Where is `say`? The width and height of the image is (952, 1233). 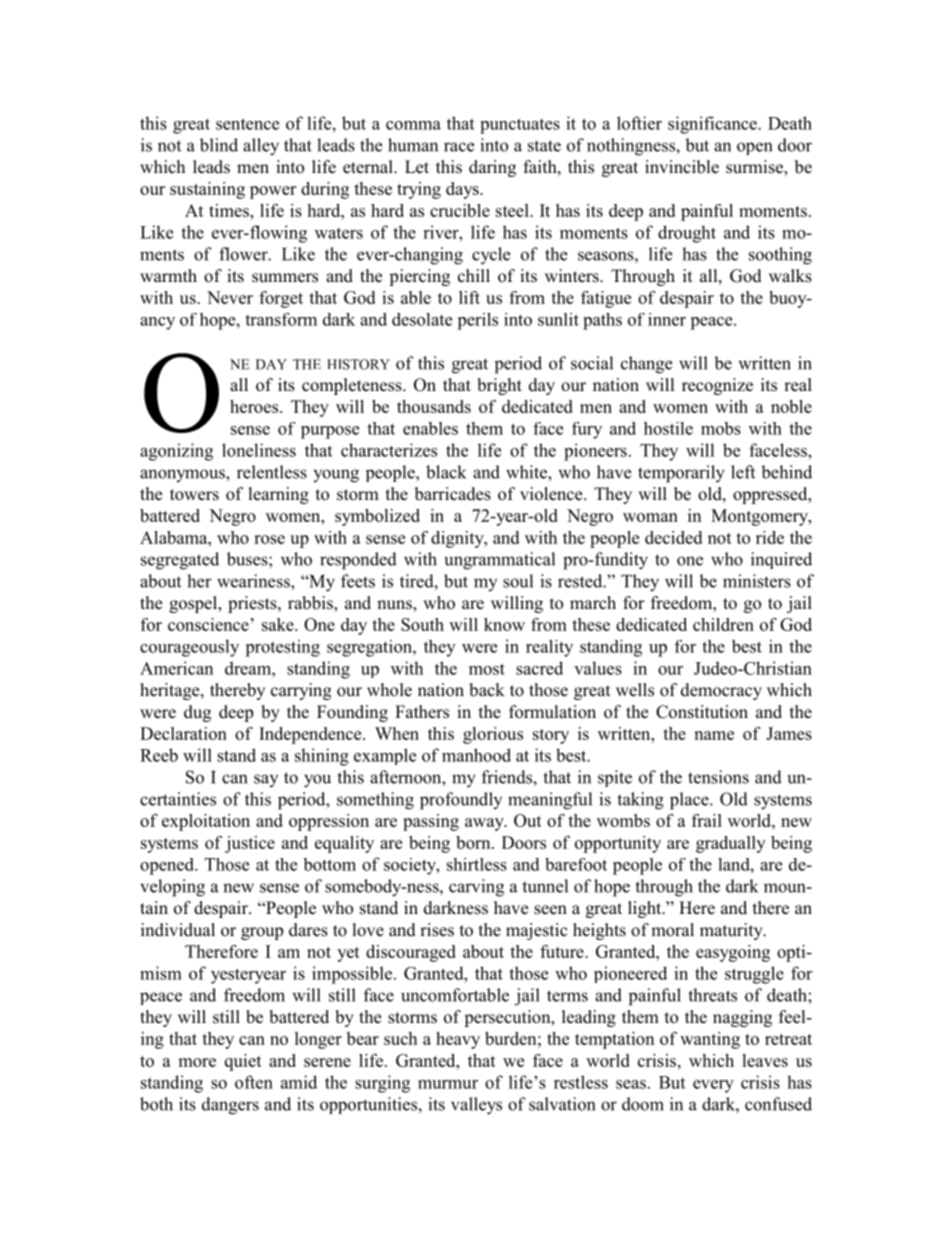
say is located at coordinates (266, 780).
